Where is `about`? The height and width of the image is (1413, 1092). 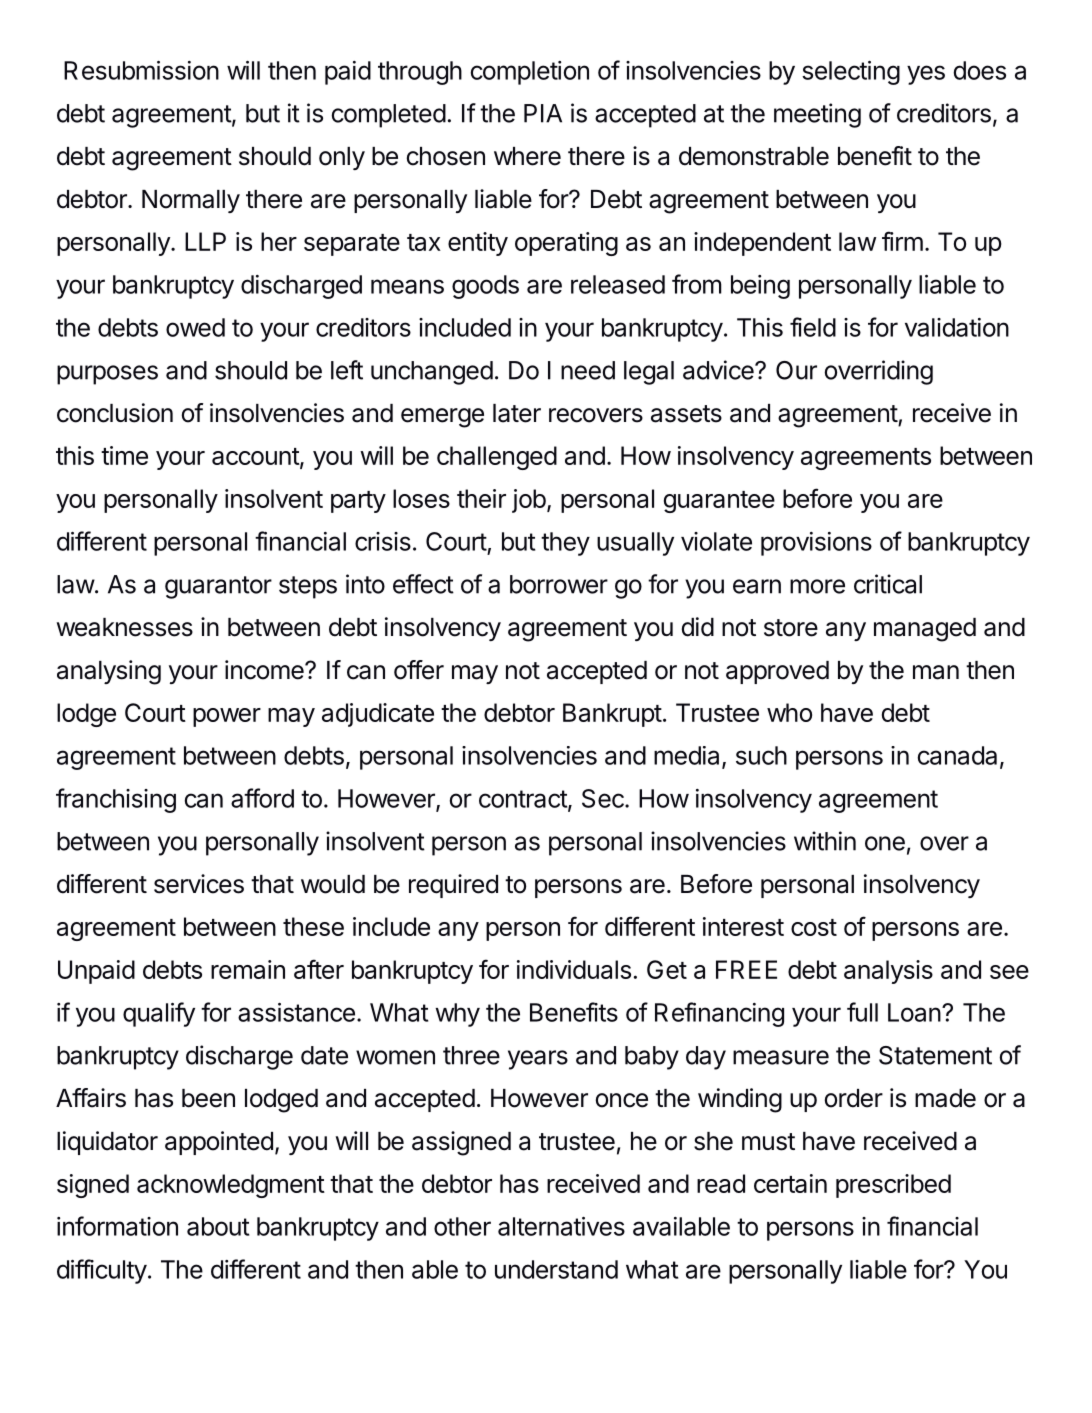
about is located at coordinates (218, 1226).
